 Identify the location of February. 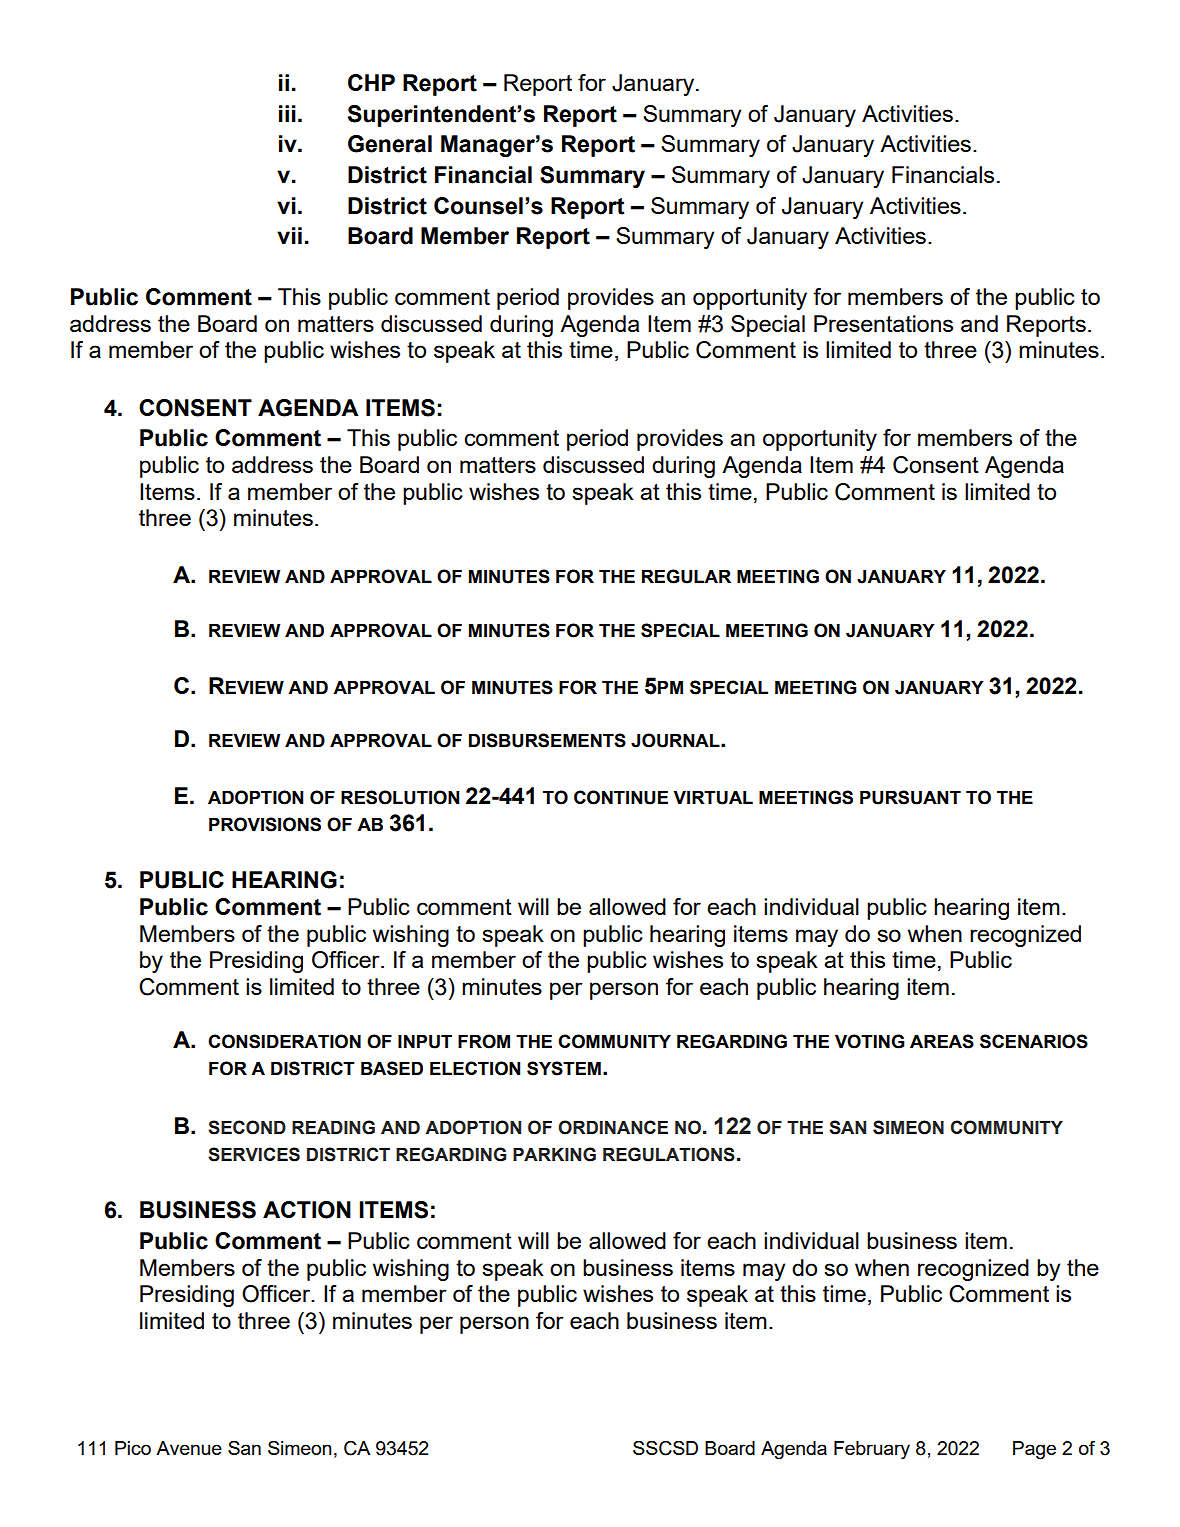
(872, 1450).
